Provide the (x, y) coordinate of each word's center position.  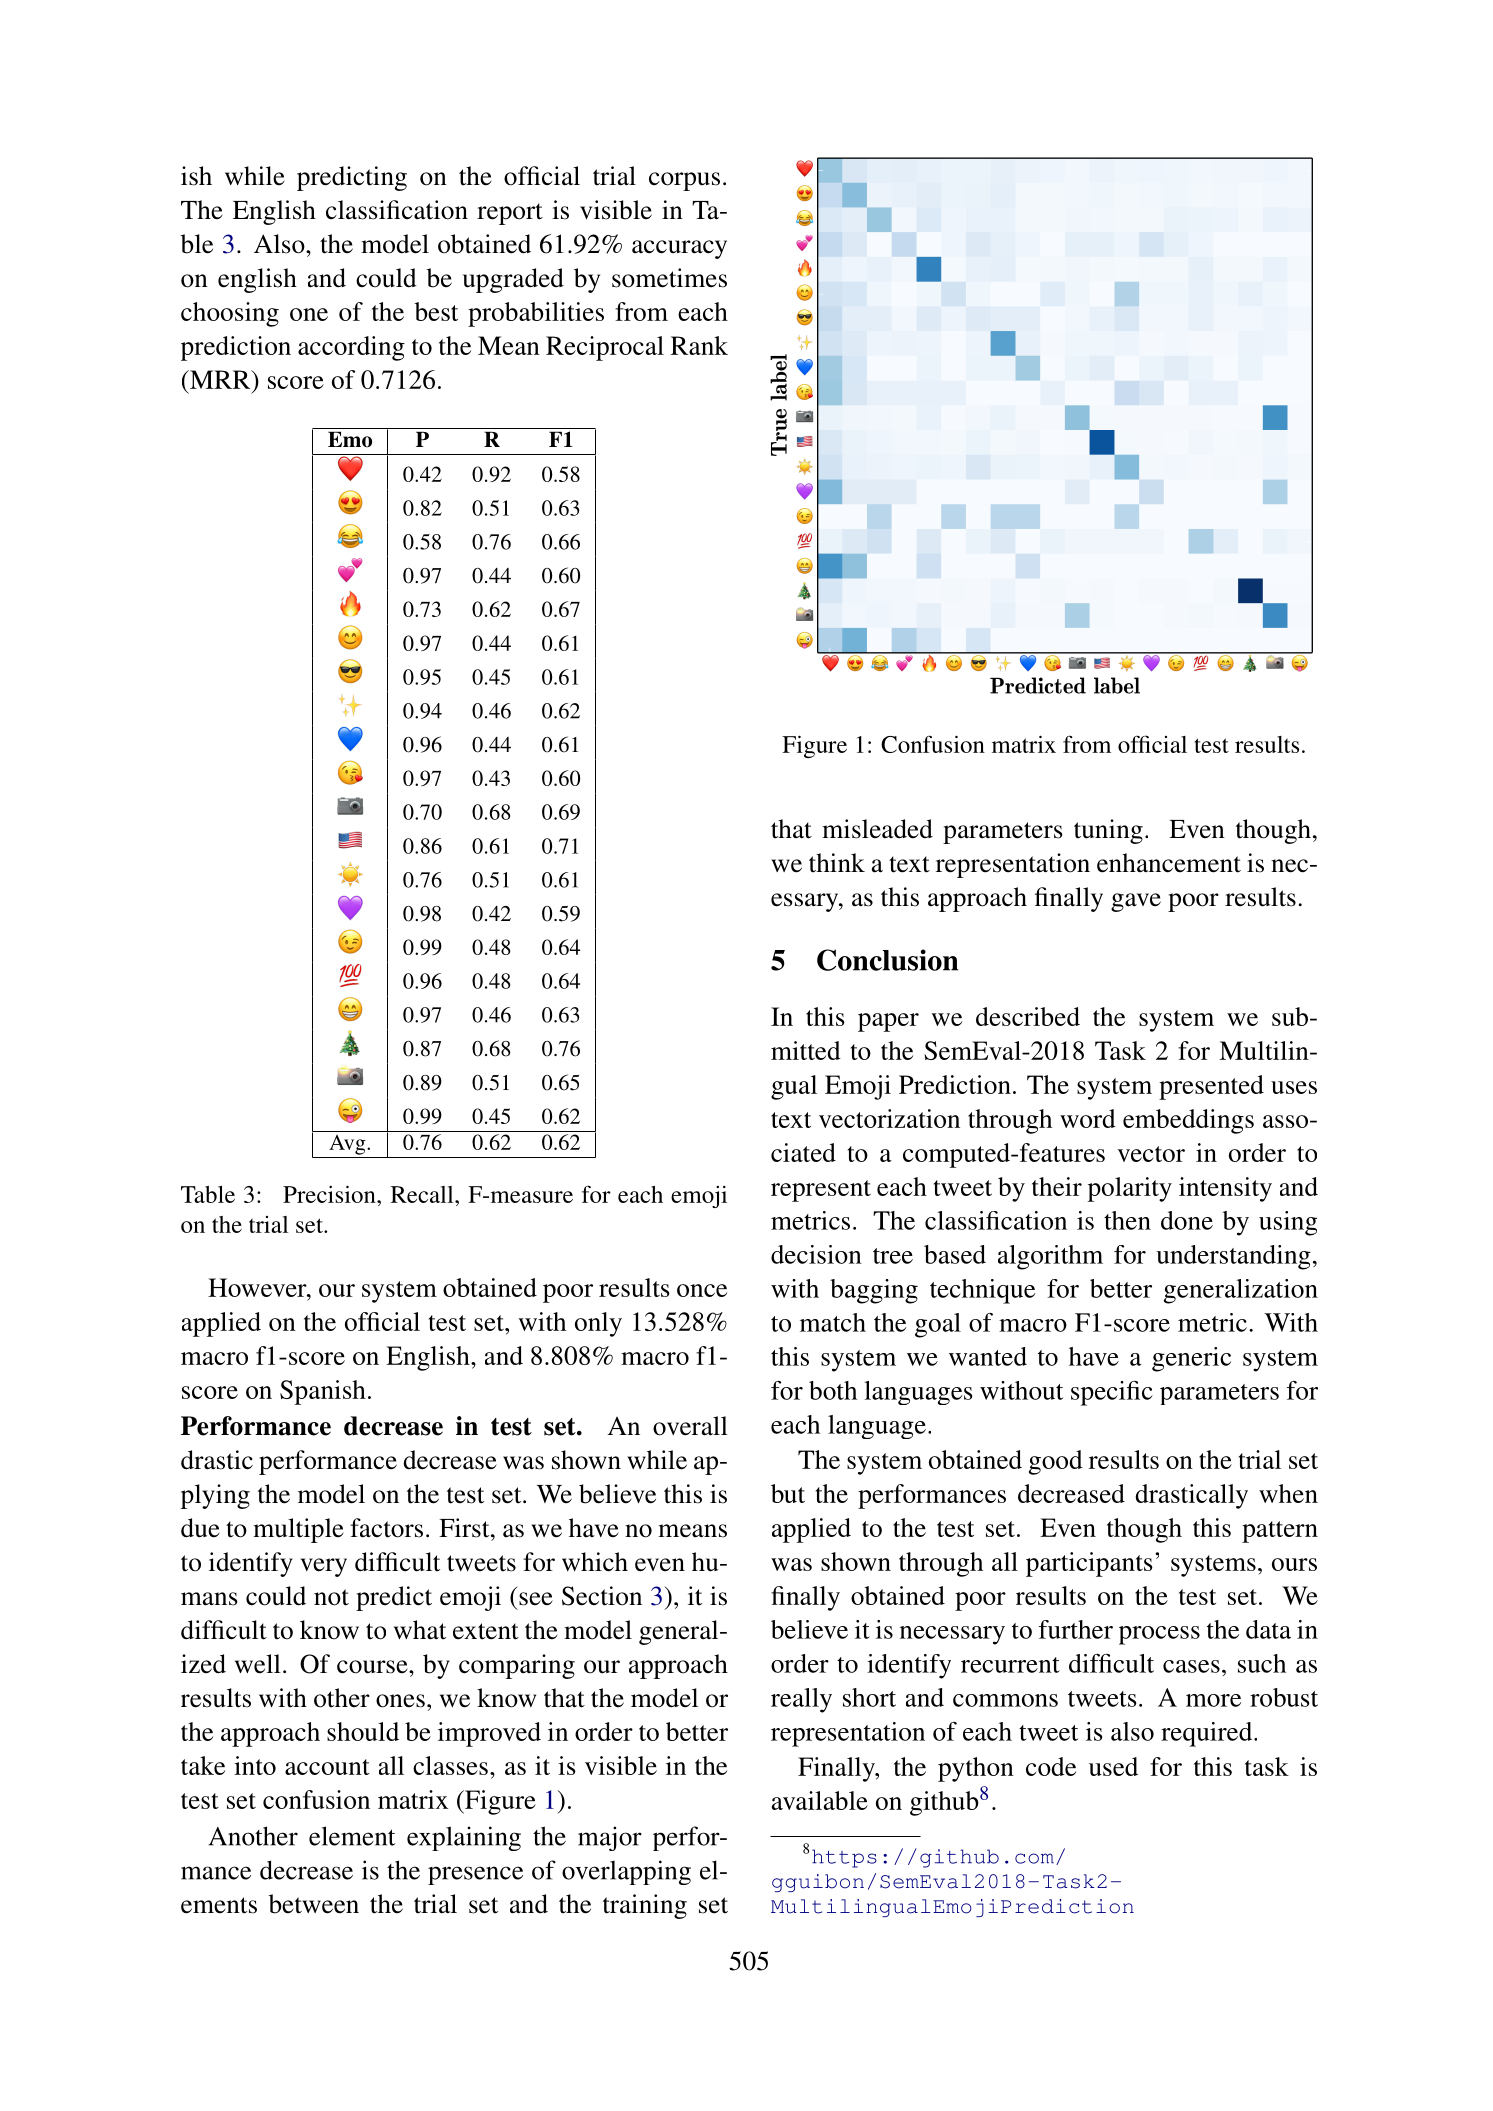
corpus (684, 181)
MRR (220, 379)
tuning (1108, 831)
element (352, 1836)
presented (1211, 1087)
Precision (330, 1194)
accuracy (679, 249)
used (1113, 1766)
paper (888, 1022)
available (820, 1800)
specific (1112, 1393)
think (837, 863)
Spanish (323, 1392)
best (436, 311)
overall (690, 1426)
